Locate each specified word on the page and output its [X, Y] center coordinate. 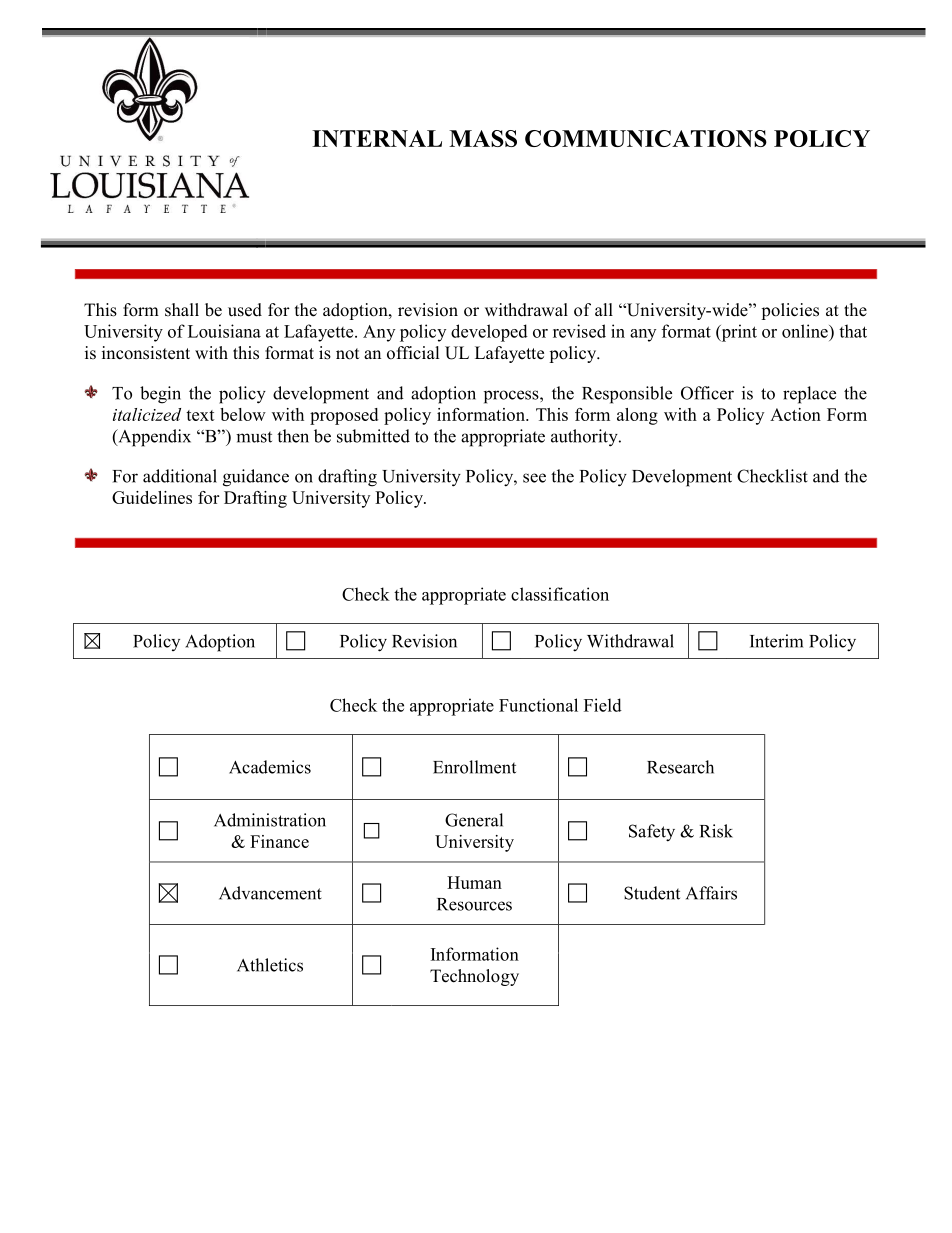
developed [489, 333]
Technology [474, 977]
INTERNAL [377, 138]
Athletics [270, 965]
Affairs [711, 893]
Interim [776, 641]
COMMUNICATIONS [646, 138]
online [806, 331]
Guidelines [152, 497]
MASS [483, 138]
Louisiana [224, 331]
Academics [270, 767]
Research [680, 767]
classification [560, 594]
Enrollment [474, 767]
